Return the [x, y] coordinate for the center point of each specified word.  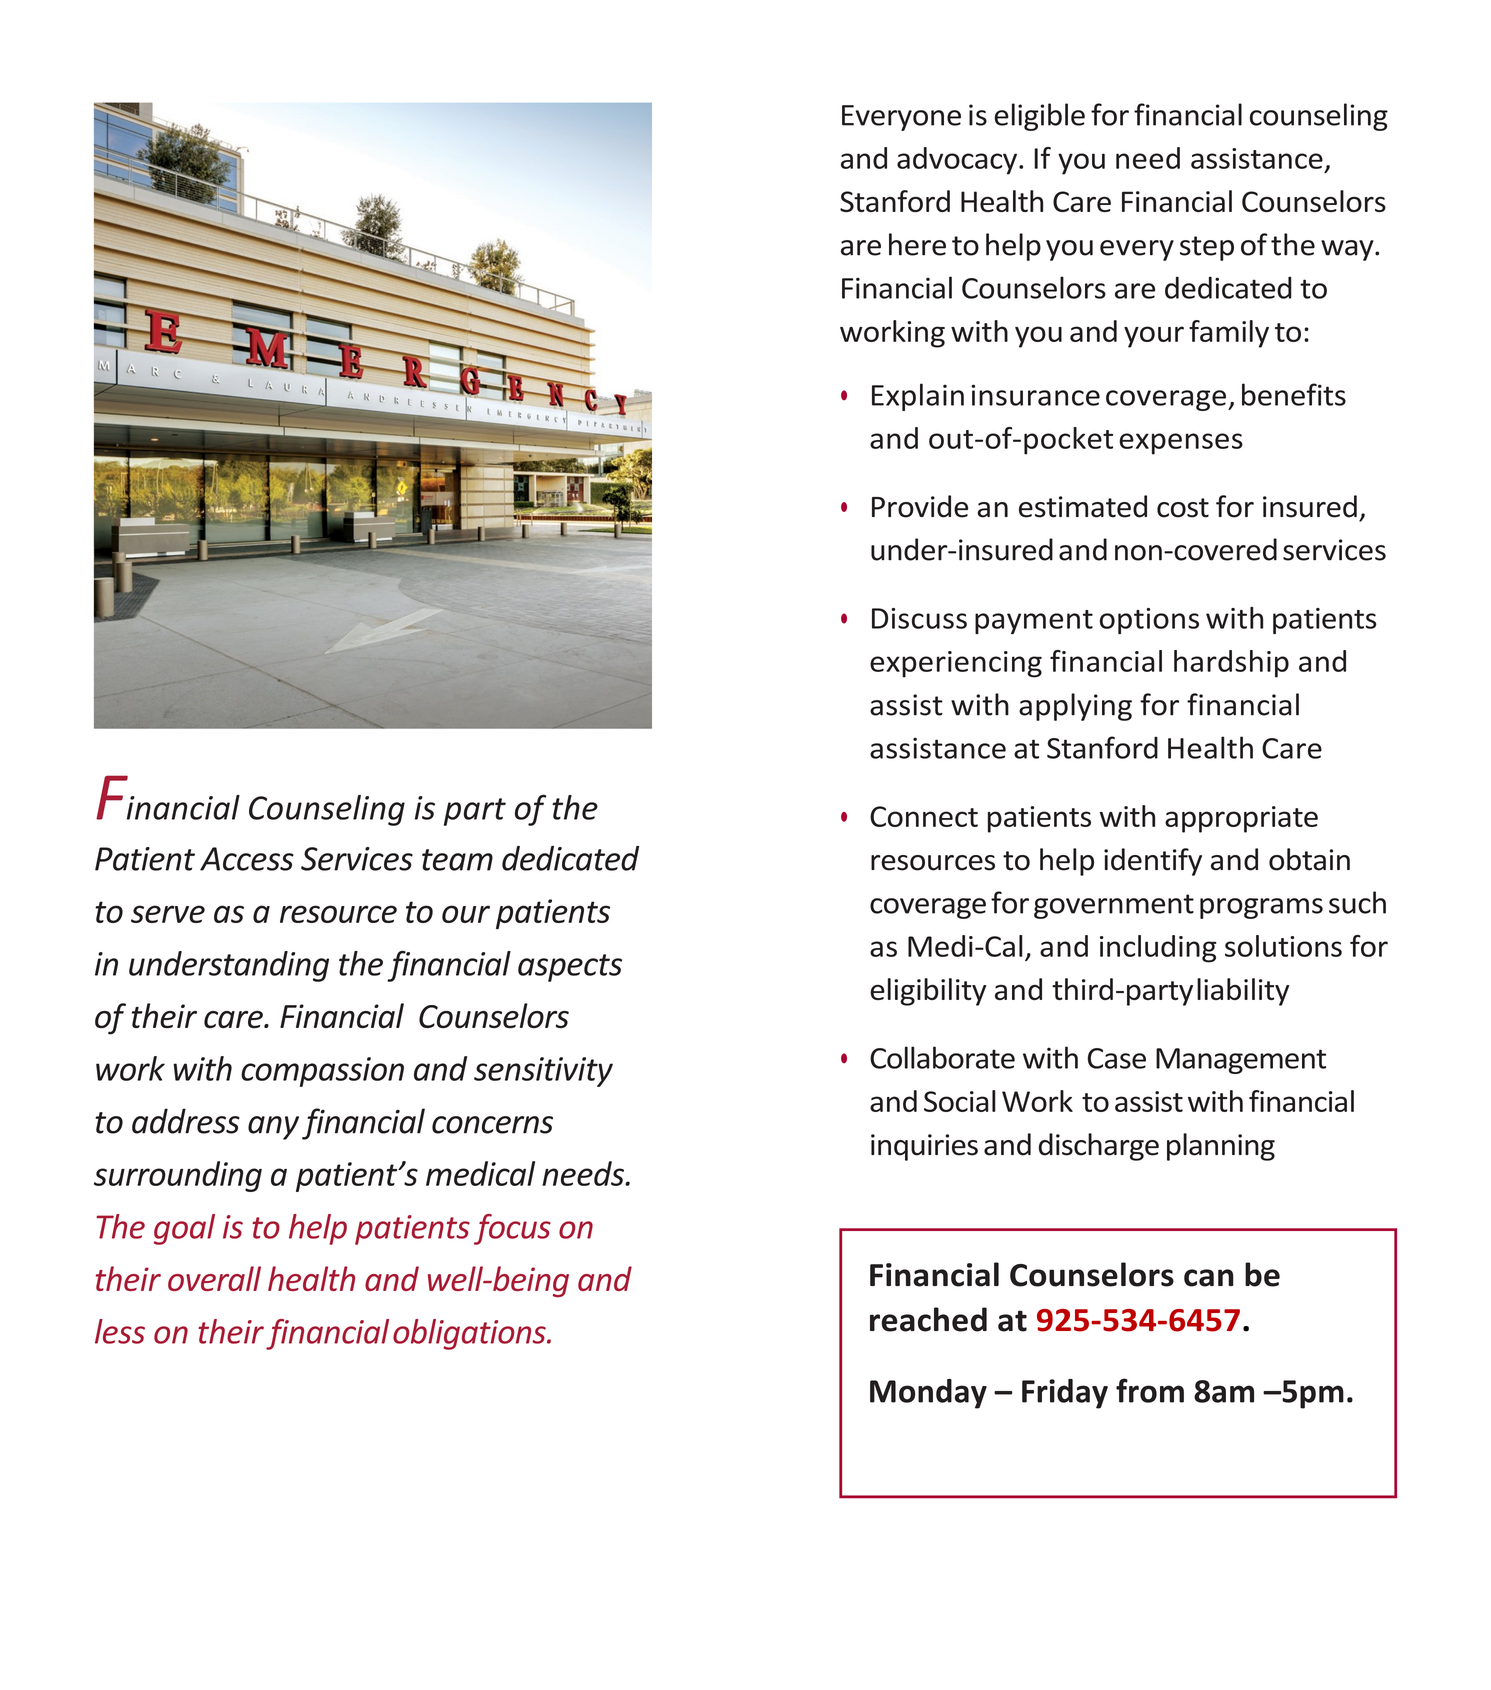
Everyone [901, 118]
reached [928, 1319]
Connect [924, 816]
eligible [1039, 117]
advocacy [958, 161]
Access [247, 859]
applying [1075, 707]
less [120, 1331]
